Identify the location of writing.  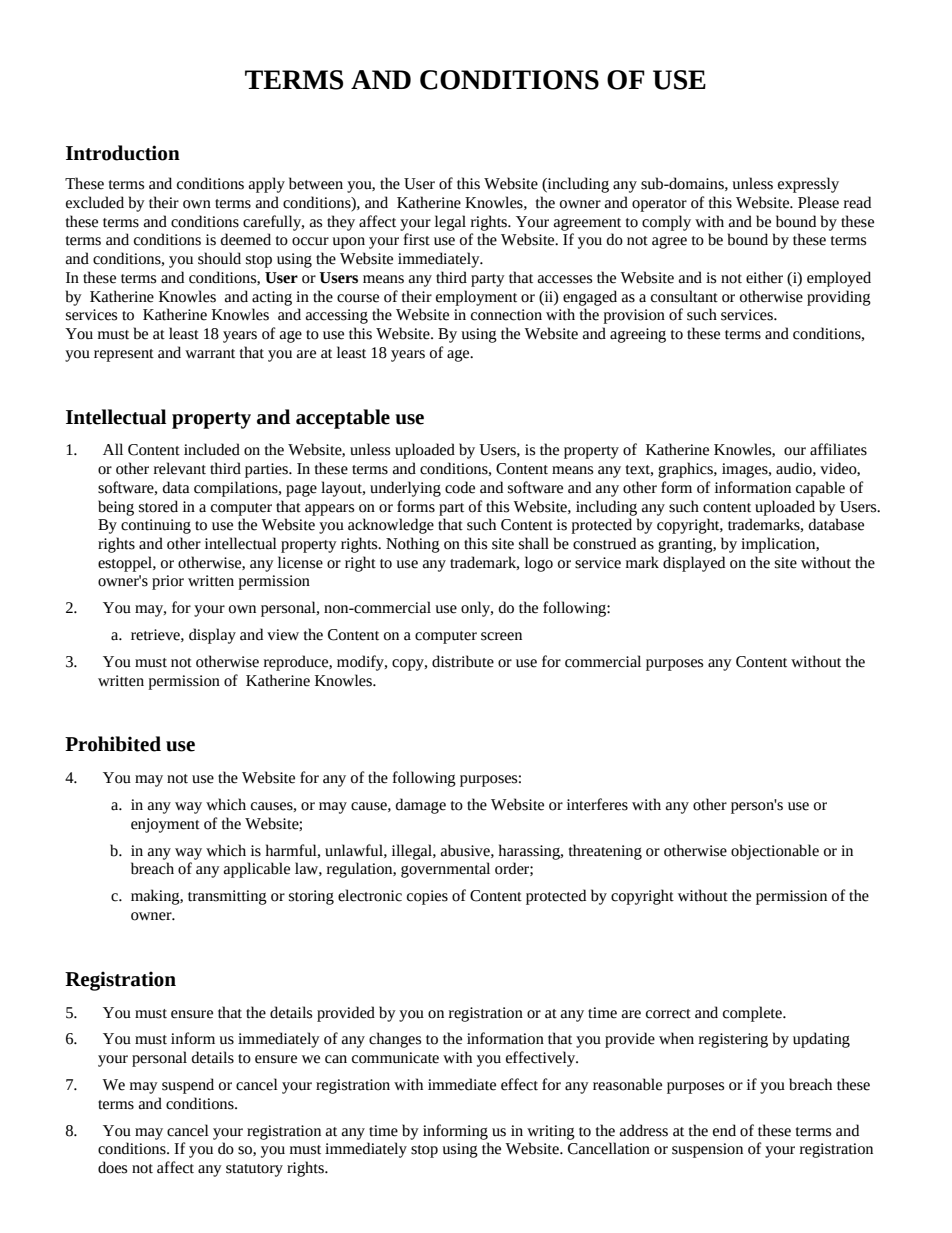
(551, 1132).
